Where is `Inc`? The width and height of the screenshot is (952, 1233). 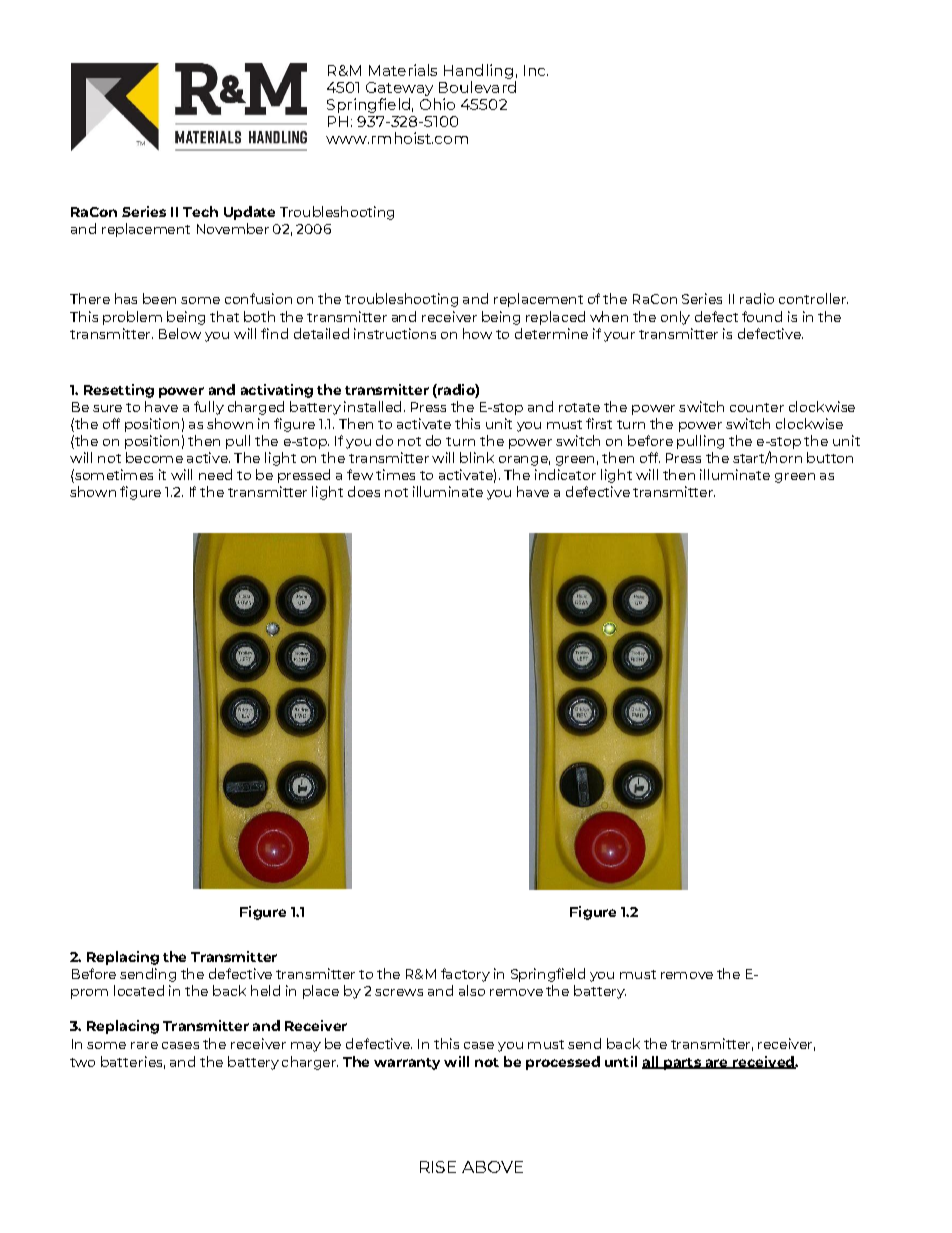
Inc is located at coordinates (536, 70).
